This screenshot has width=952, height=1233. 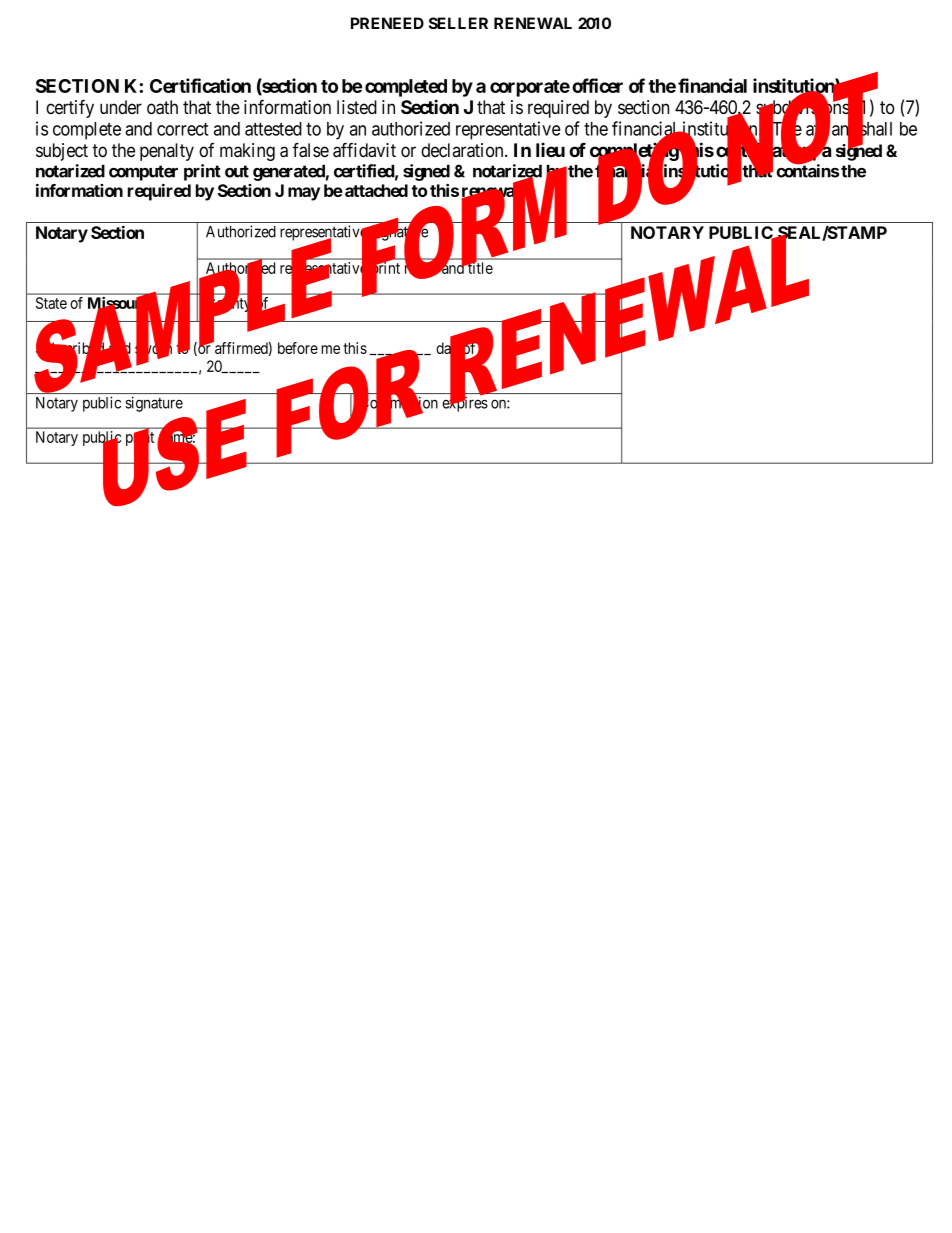 What do you see at coordinates (237, 171) in the screenshot?
I see `out` at bounding box center [237, 171].
